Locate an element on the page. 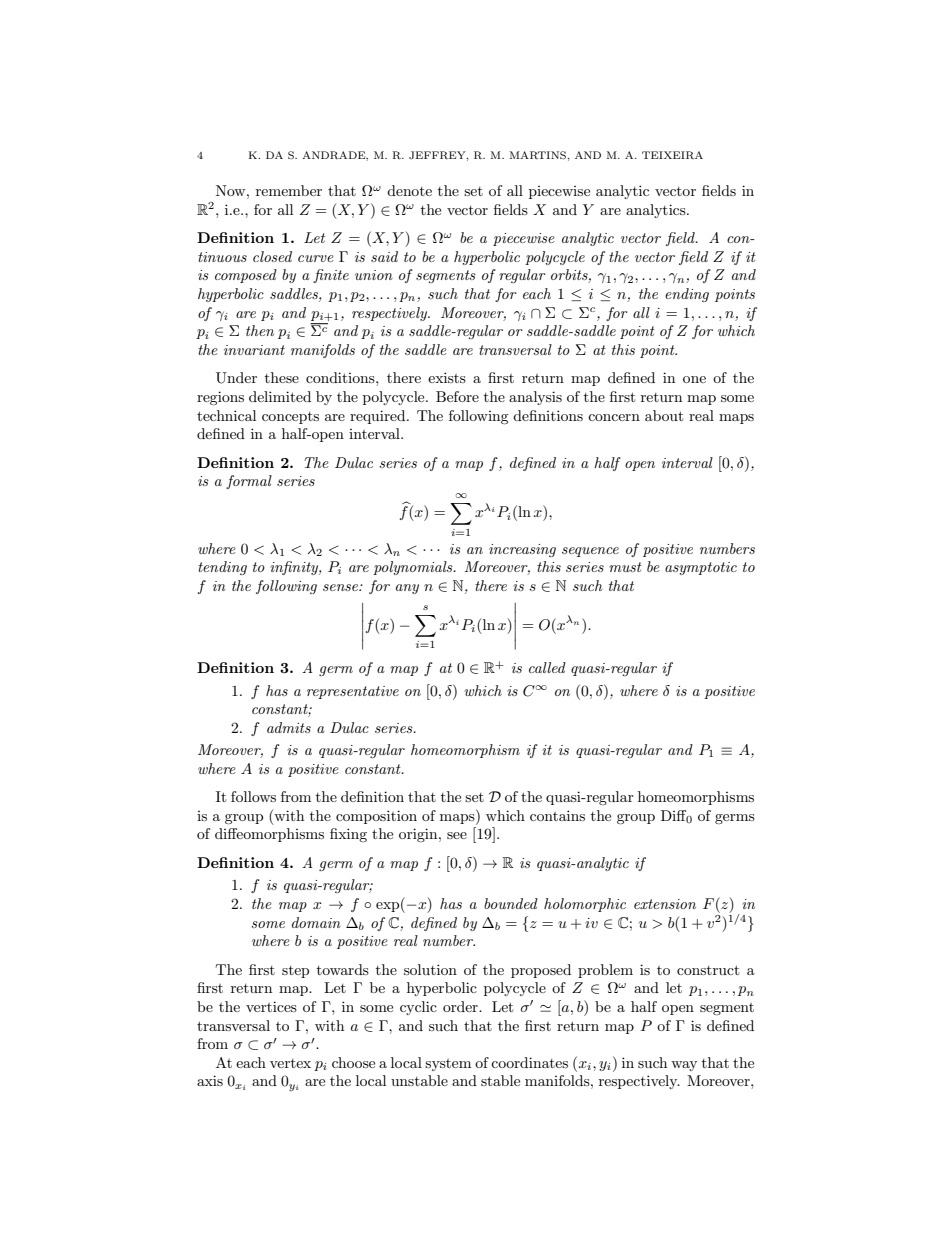 The width and height of the image is (952, 1233). any is located at coordinates (407, 589).
